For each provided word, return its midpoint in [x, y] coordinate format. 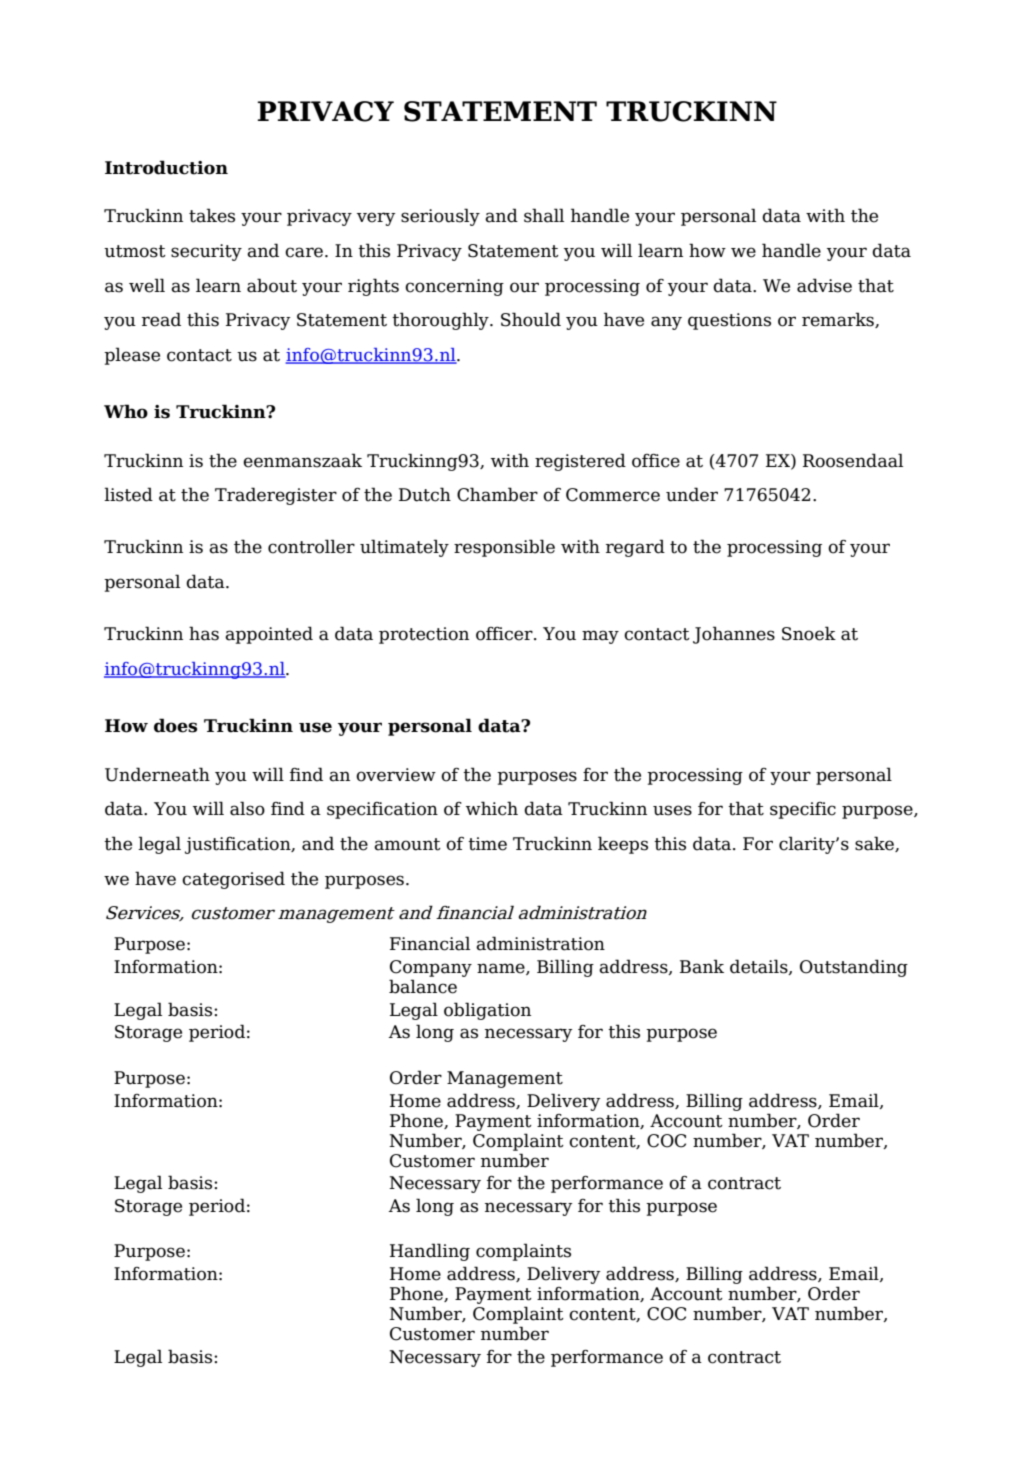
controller [311, 546]
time [487, 844]
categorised [233, 880]
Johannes [734, 635]
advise [824, 285]
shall [544, 215]
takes [212, 215]
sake [875, 844]
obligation [487, 1011]
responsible [504, 548]
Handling [430, 1252]
